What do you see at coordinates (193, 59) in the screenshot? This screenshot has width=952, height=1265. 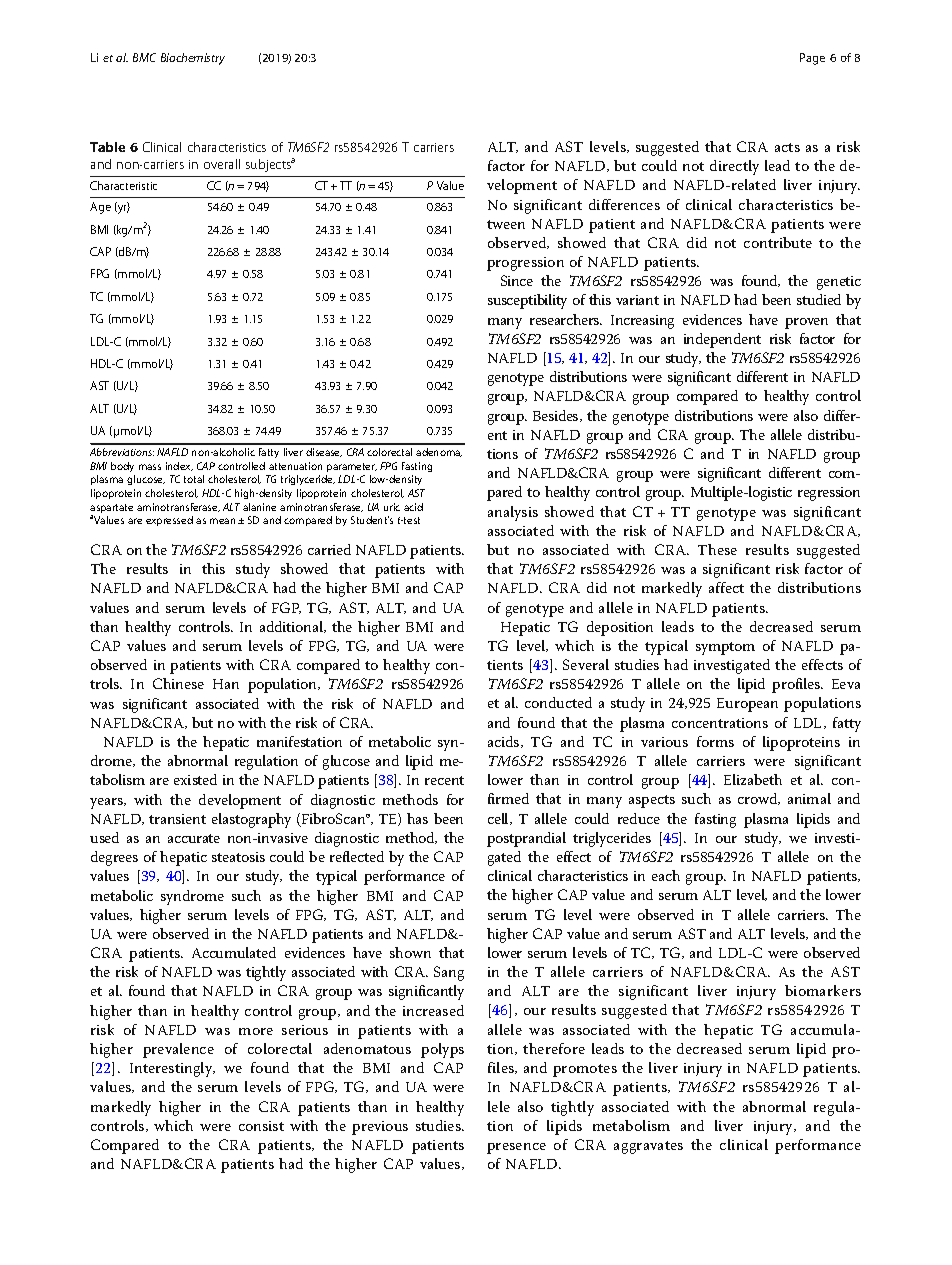 I see `Biochemistry` at bounding box center [193, 59].
